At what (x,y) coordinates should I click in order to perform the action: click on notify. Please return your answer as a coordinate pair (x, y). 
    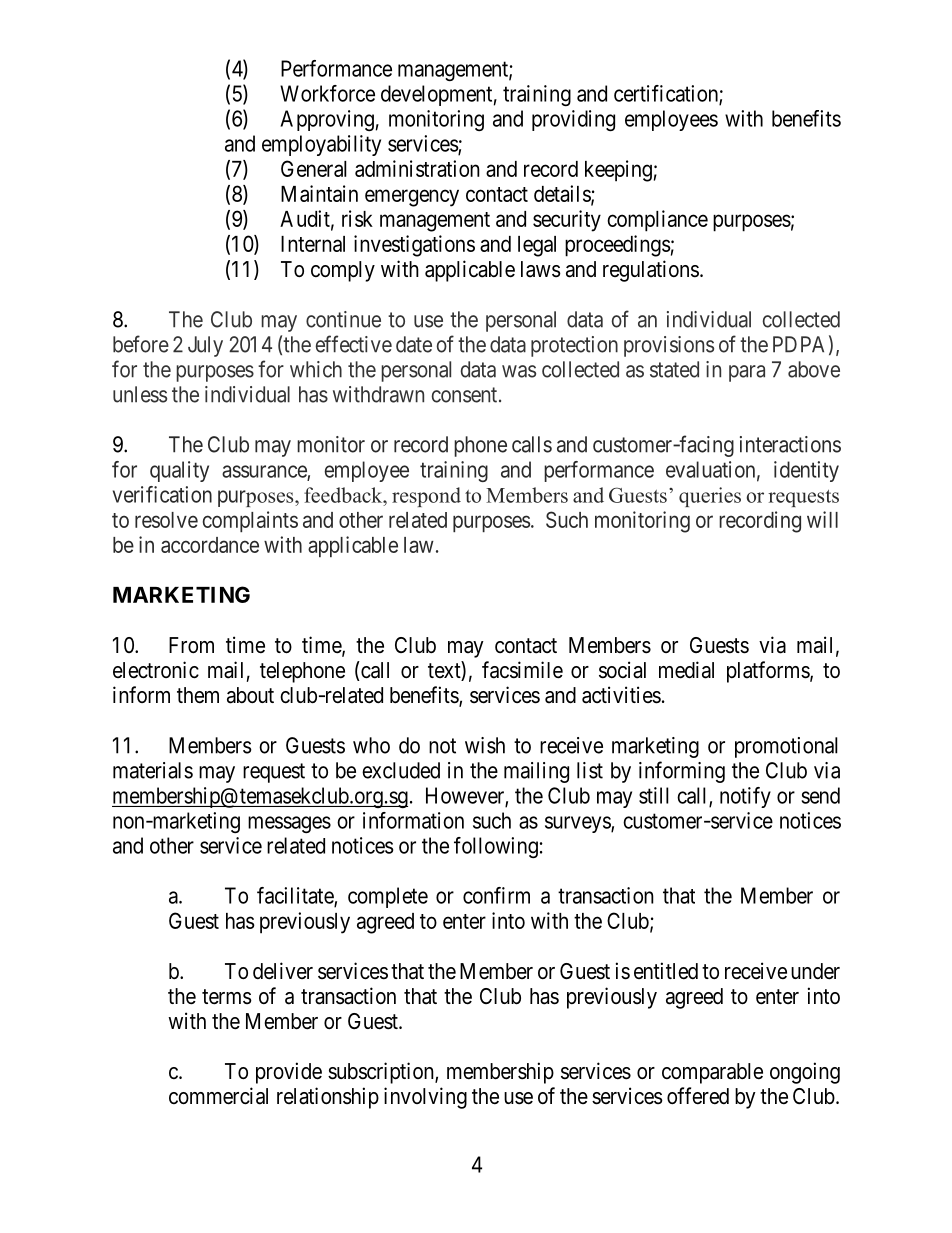
    Looking at the image, I should click on (745, 797).
